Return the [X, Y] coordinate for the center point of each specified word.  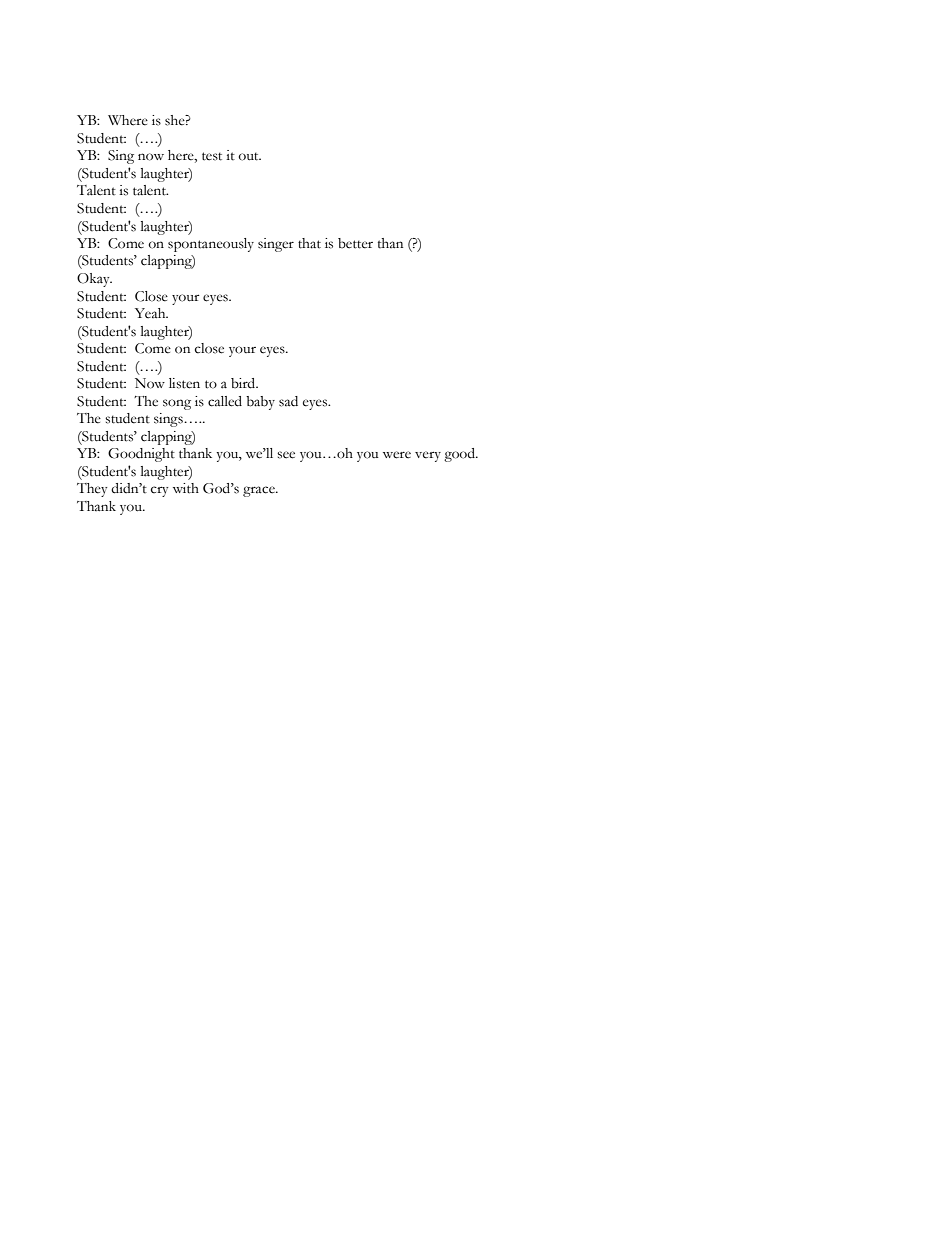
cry [159, 491]
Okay [94, 280]
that [309, 243]
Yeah [151, 313]
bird [244, 383]
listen [184, 383]
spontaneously [211, 245]
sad [288, 401]
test [212, 156]
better [355, 243]
